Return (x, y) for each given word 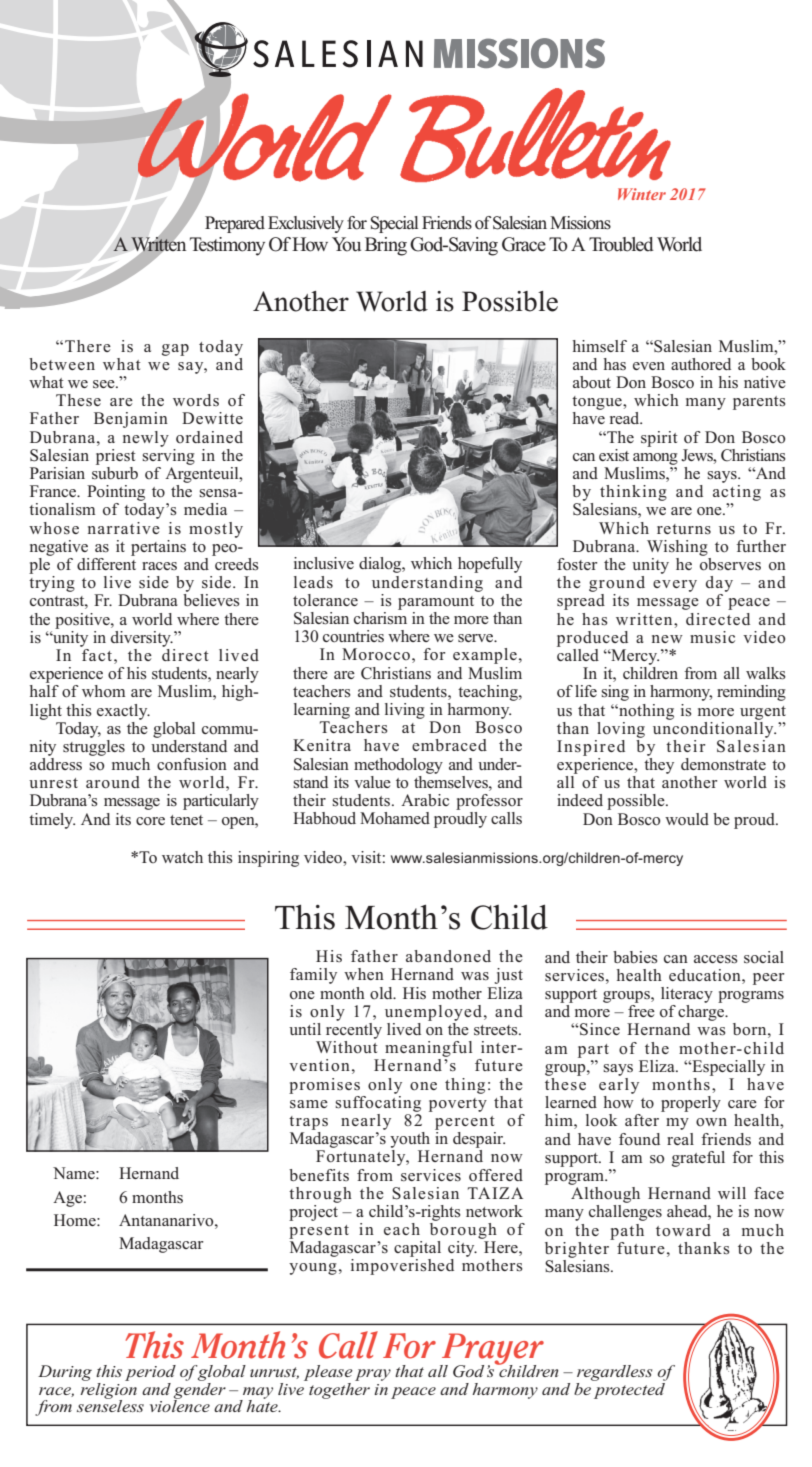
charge (702, 1014)
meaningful (428, 1049)
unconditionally (714, 728)
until (305, 1029)
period (150, 1373)
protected (629, 1389)
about (592, 382)
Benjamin (131, 420)
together (338, 1389)
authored (701, 364)
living (405, 711)
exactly (123, 712)
